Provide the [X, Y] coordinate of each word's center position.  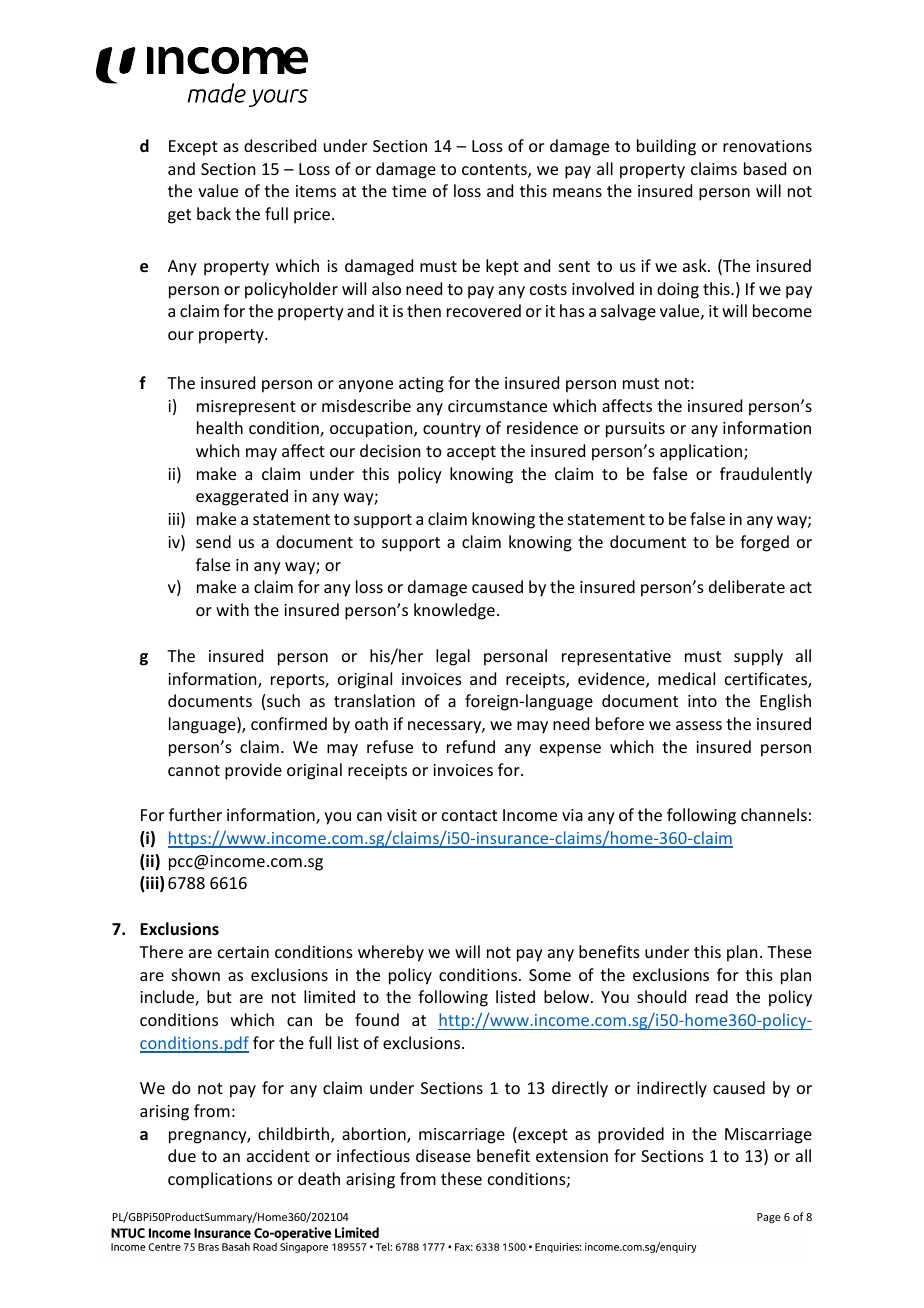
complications [220, 1180]
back [214, 213]
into [702, 701]
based [765, 168]
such [283, 700]
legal [453, 657]
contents [495, 171]
